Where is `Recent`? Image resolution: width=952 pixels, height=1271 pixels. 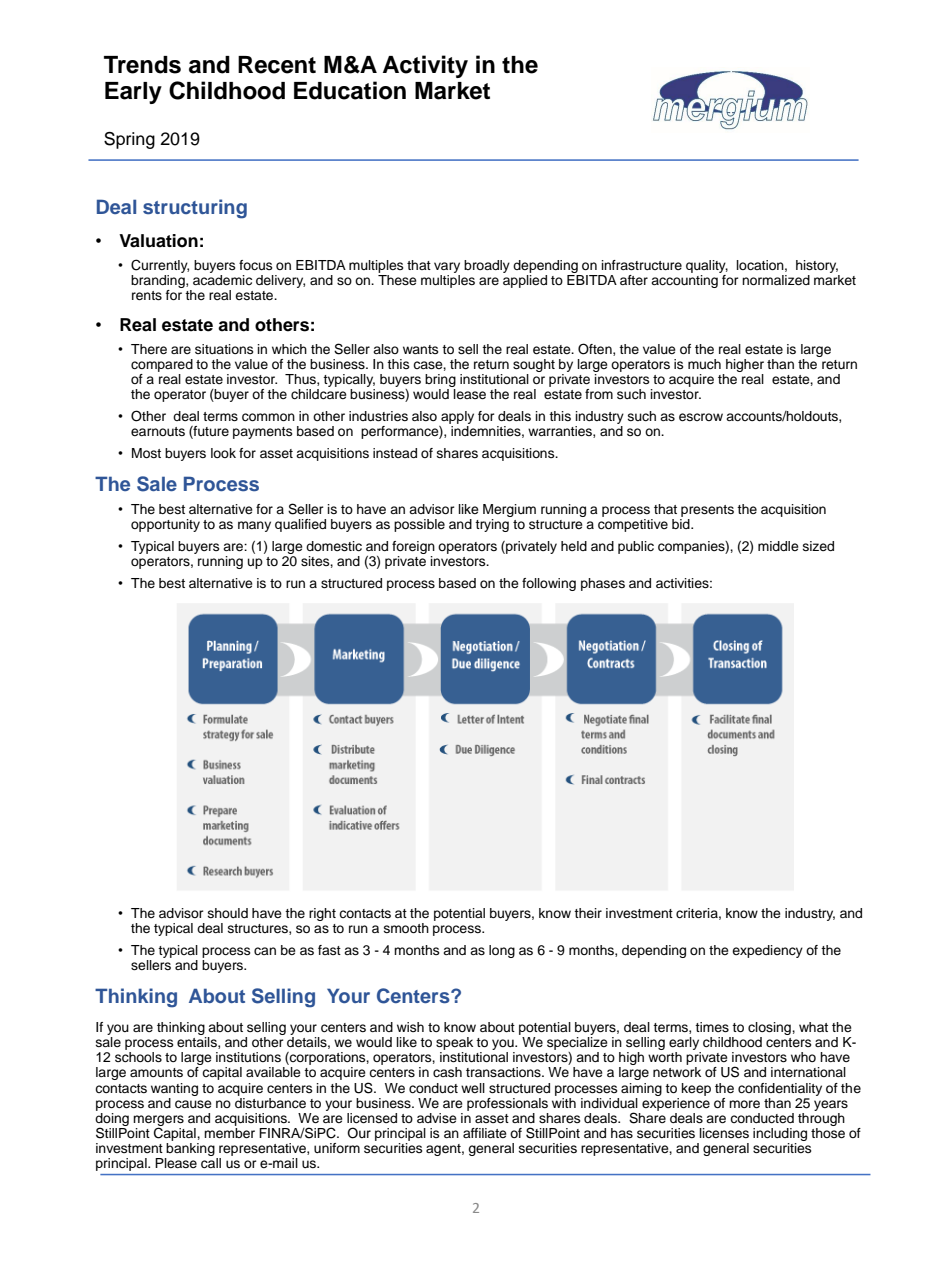
Recent is located at coordinates (277, 65).
